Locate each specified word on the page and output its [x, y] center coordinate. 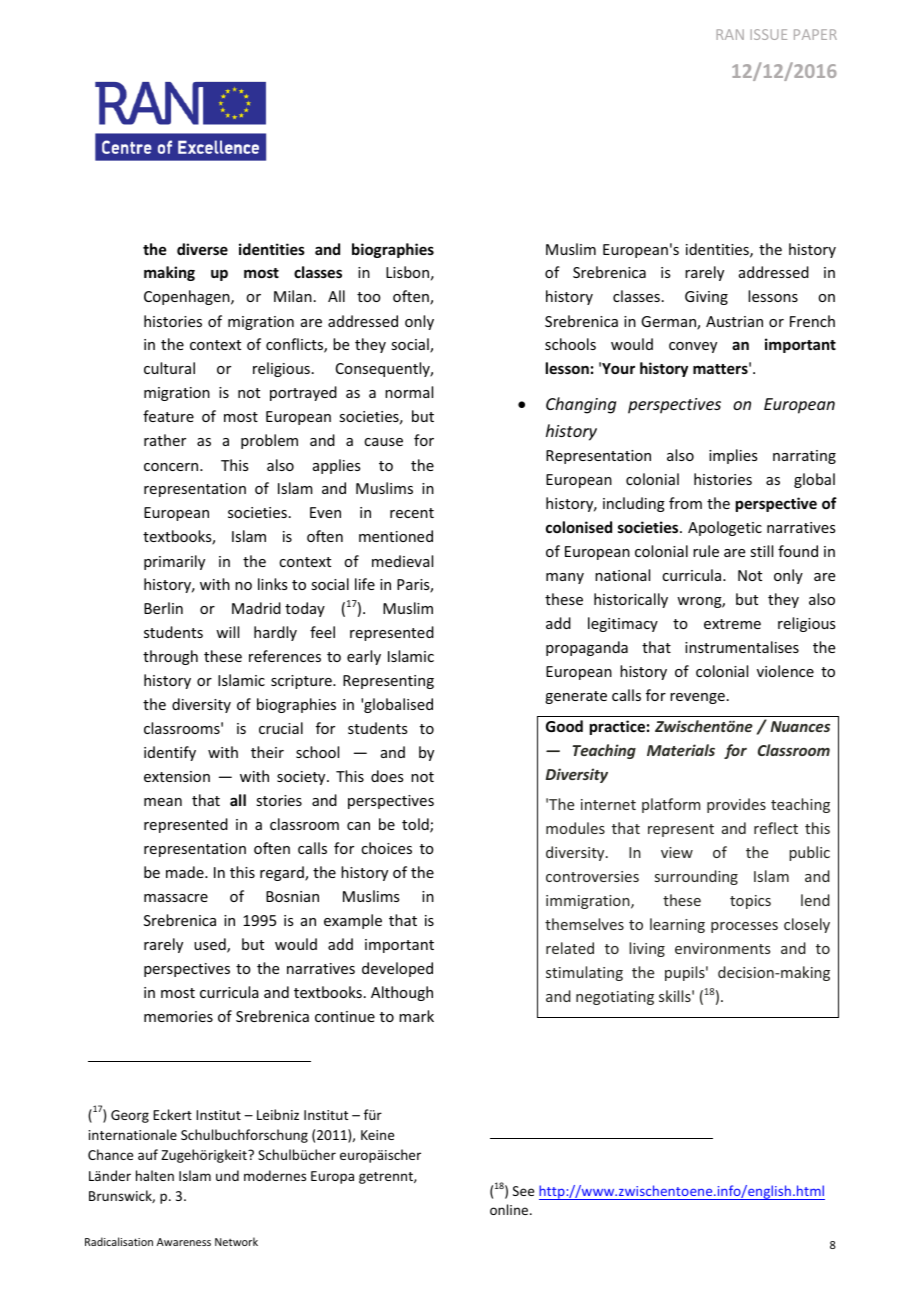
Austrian [734, 321]
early [364, 657]
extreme [732, 624]
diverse [202, 249]
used [211, 945]
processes [744, 927]
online [510, 1209]
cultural [169, 368]
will [227, 632]
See [523, 1191]
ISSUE [769, 34]
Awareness [184, 1242]
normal [409, 392]
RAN [730, 34]
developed [397, 969]
